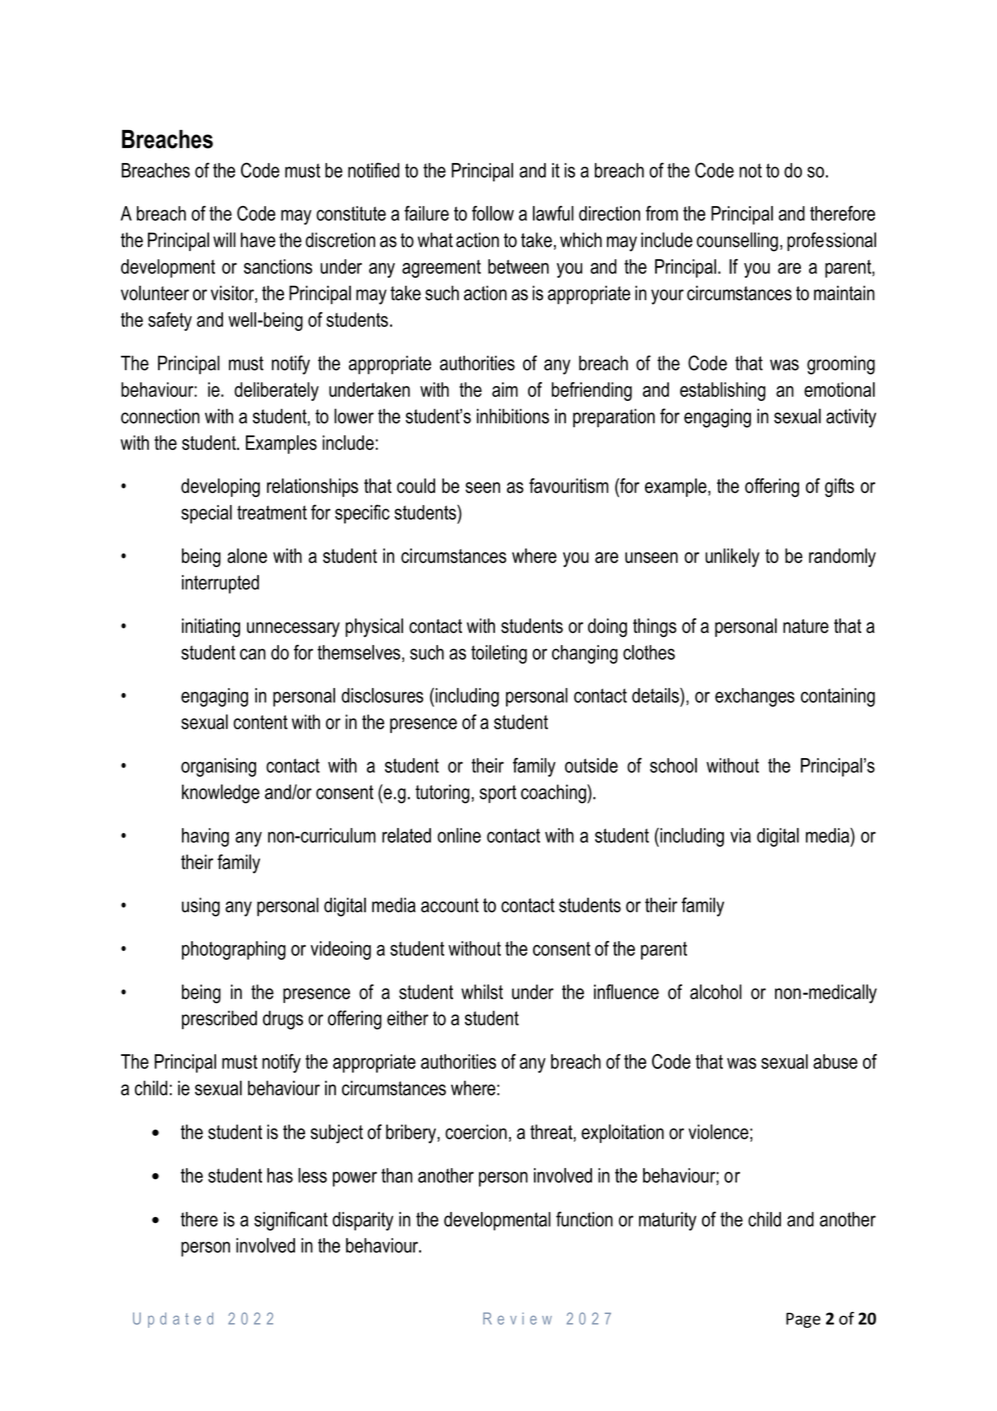 This screenshot has height=1411, width=997. What do you see at coordinates (224, 239) in the screenshot?
I see `will` at bounding box center [224, 239].
